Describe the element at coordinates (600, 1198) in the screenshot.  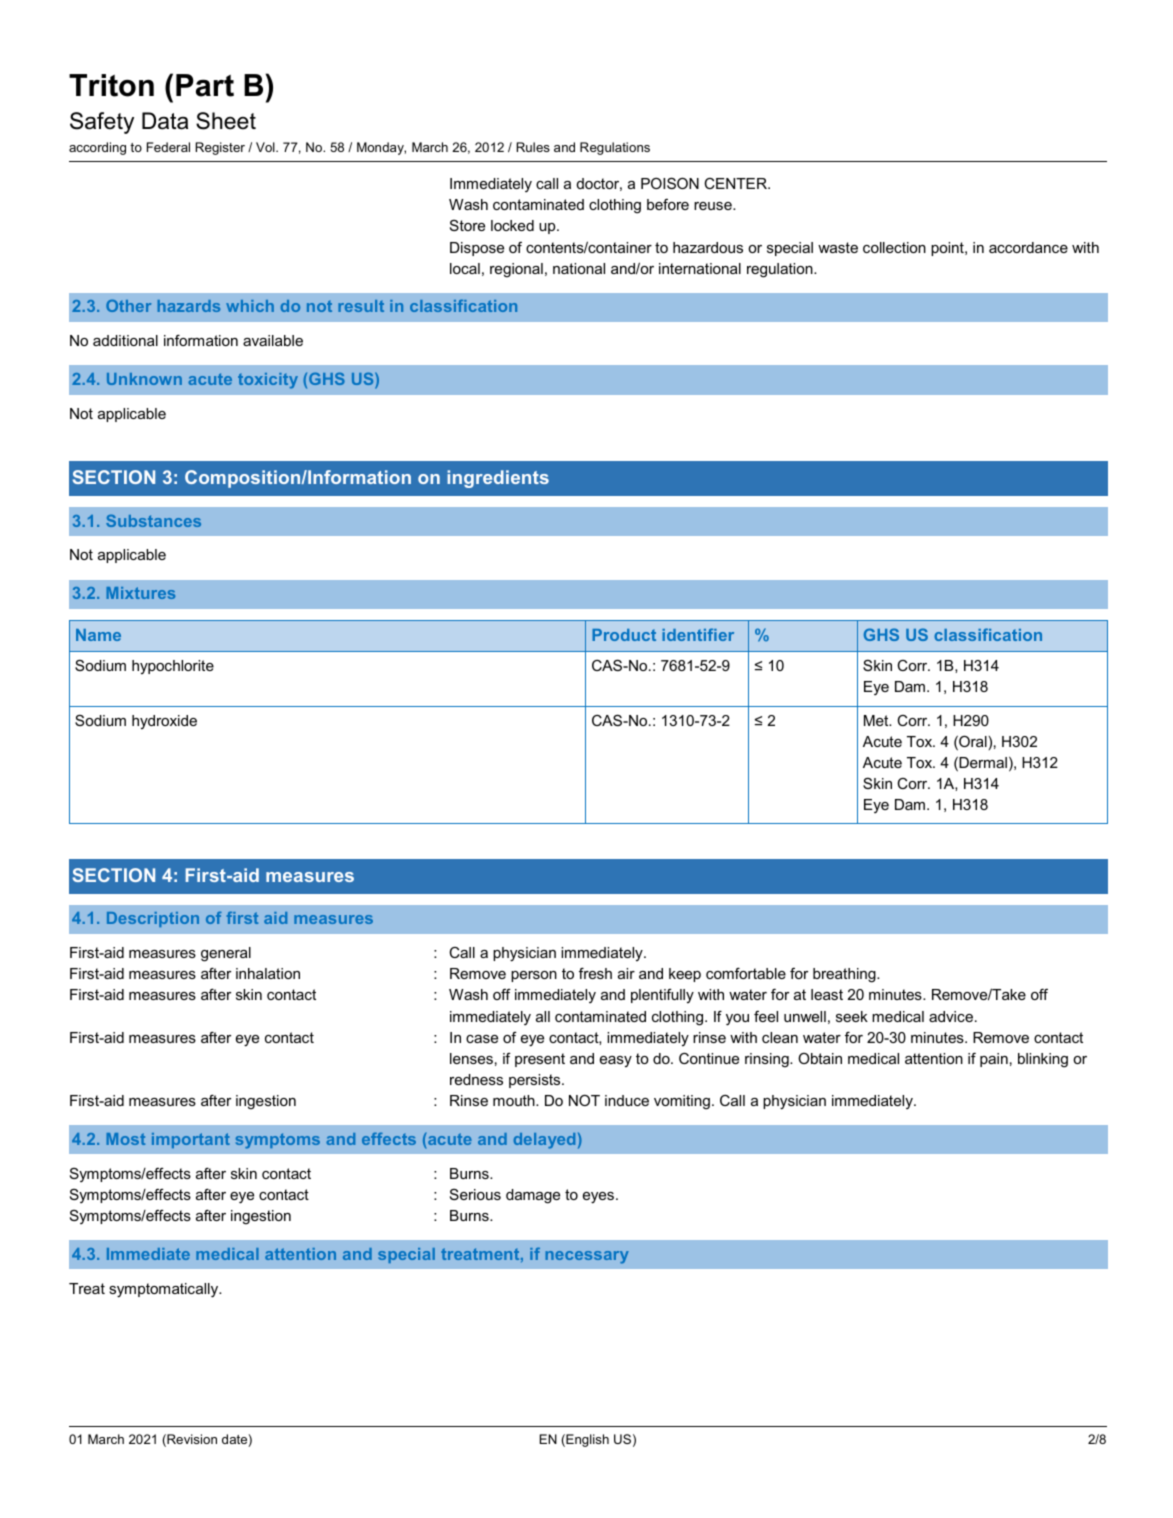
I see `eyes` at that location.
